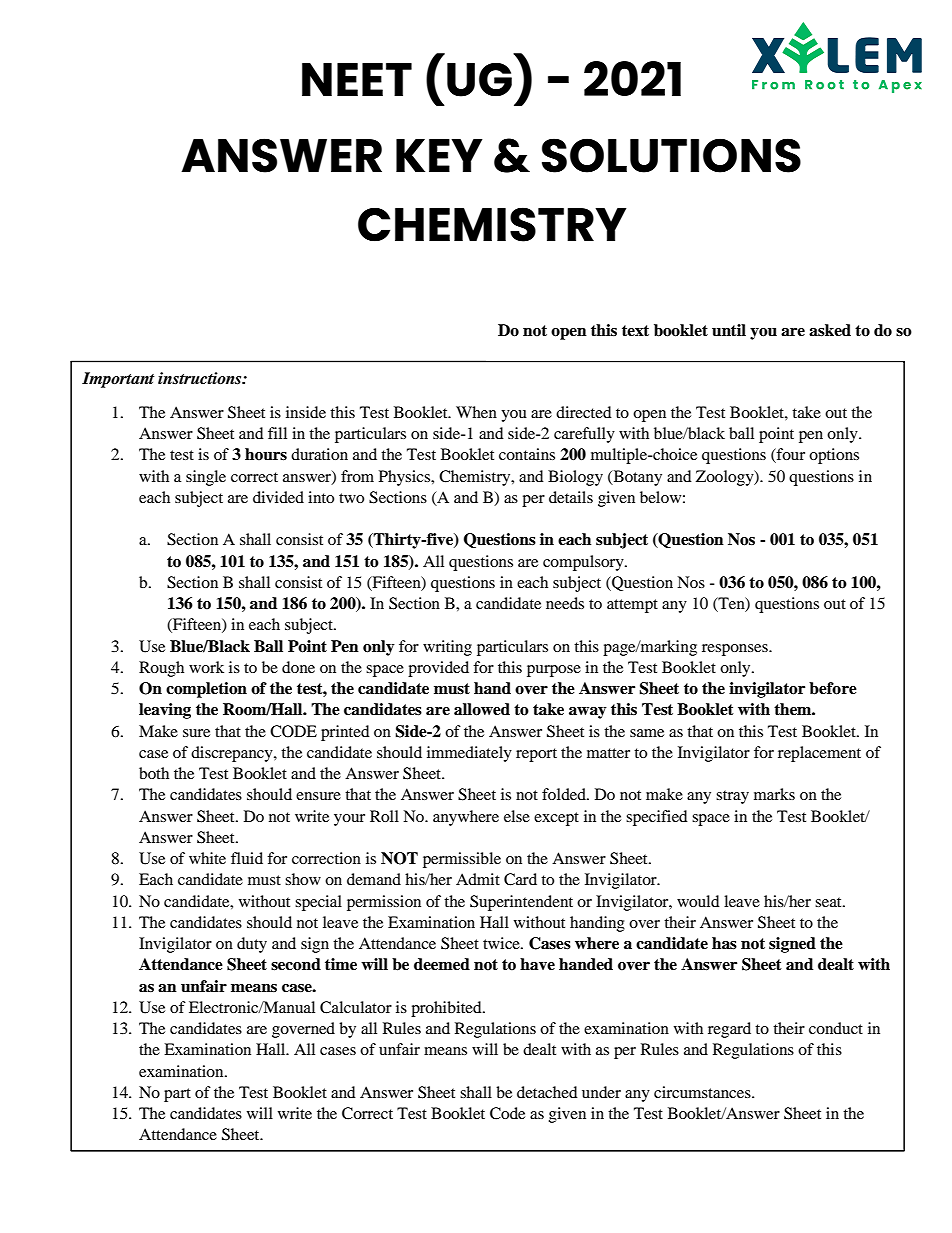 Image resolution: width=952 pixels, height=1233 pixels. I want to click on NEET, so click(357, 79).
